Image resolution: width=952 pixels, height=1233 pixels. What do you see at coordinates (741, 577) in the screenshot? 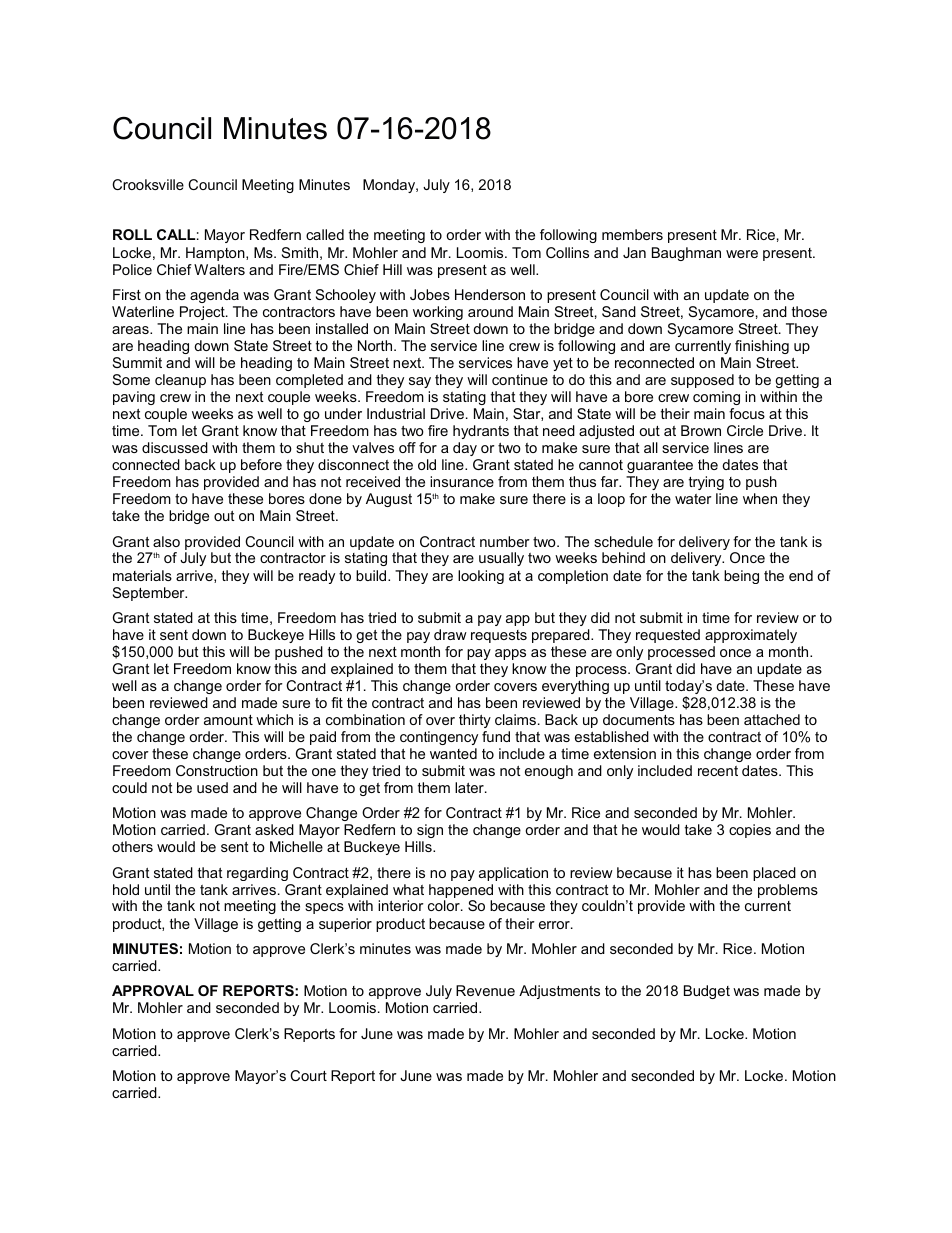
I see `being` at bounding box center [741, 577].
